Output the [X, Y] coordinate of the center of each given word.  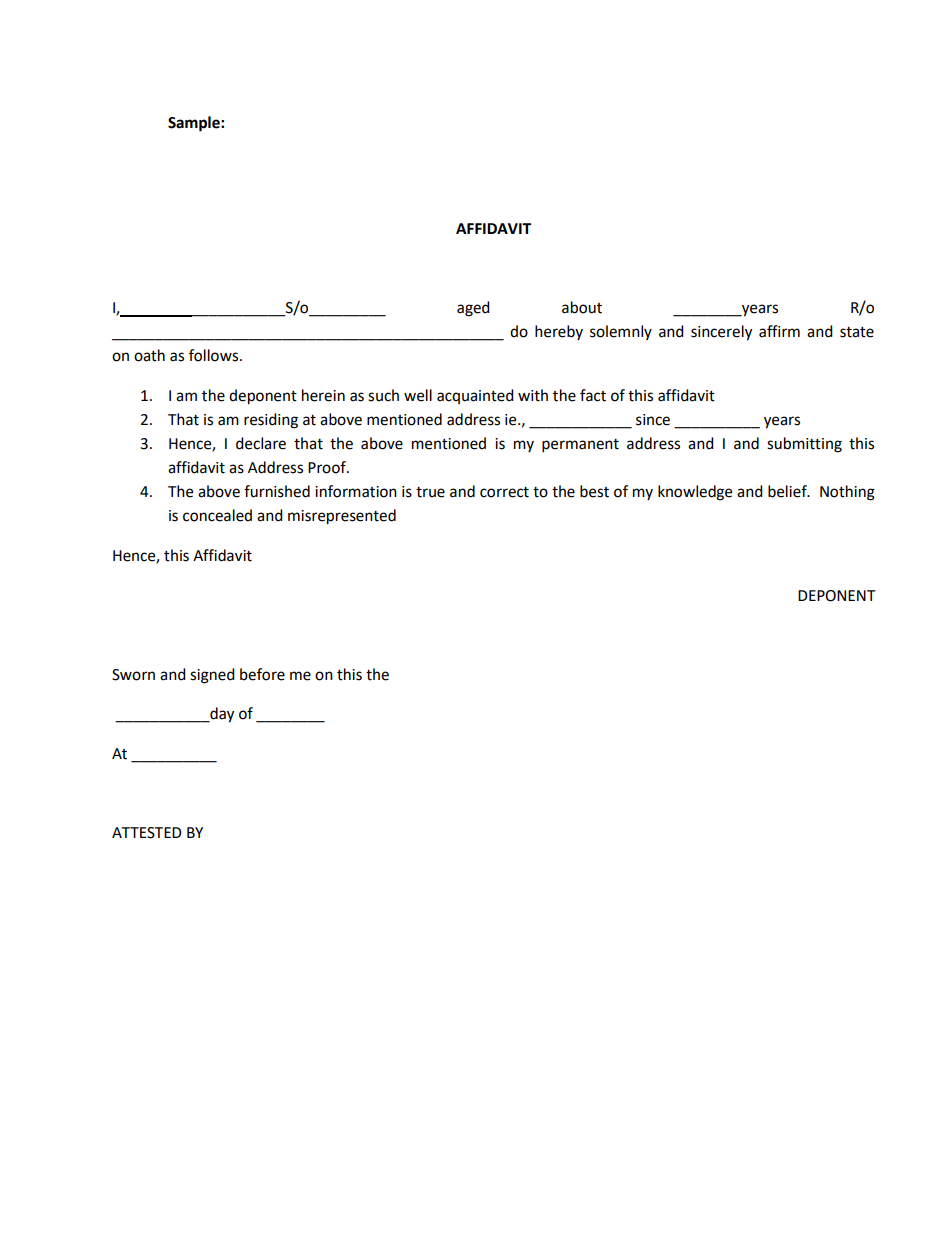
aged [473, 309]
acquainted [475, 396]
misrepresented [342, 517]
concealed [217, 515]
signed [212, 676]
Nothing [847, 493]
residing [271, 421]
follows [215, 355]
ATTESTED [147, 833]
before [262, 674]
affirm [779, 331]
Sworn [133, 675]
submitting [804, 445]
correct [504, 492]
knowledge [695, 493]
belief [788, 491]
